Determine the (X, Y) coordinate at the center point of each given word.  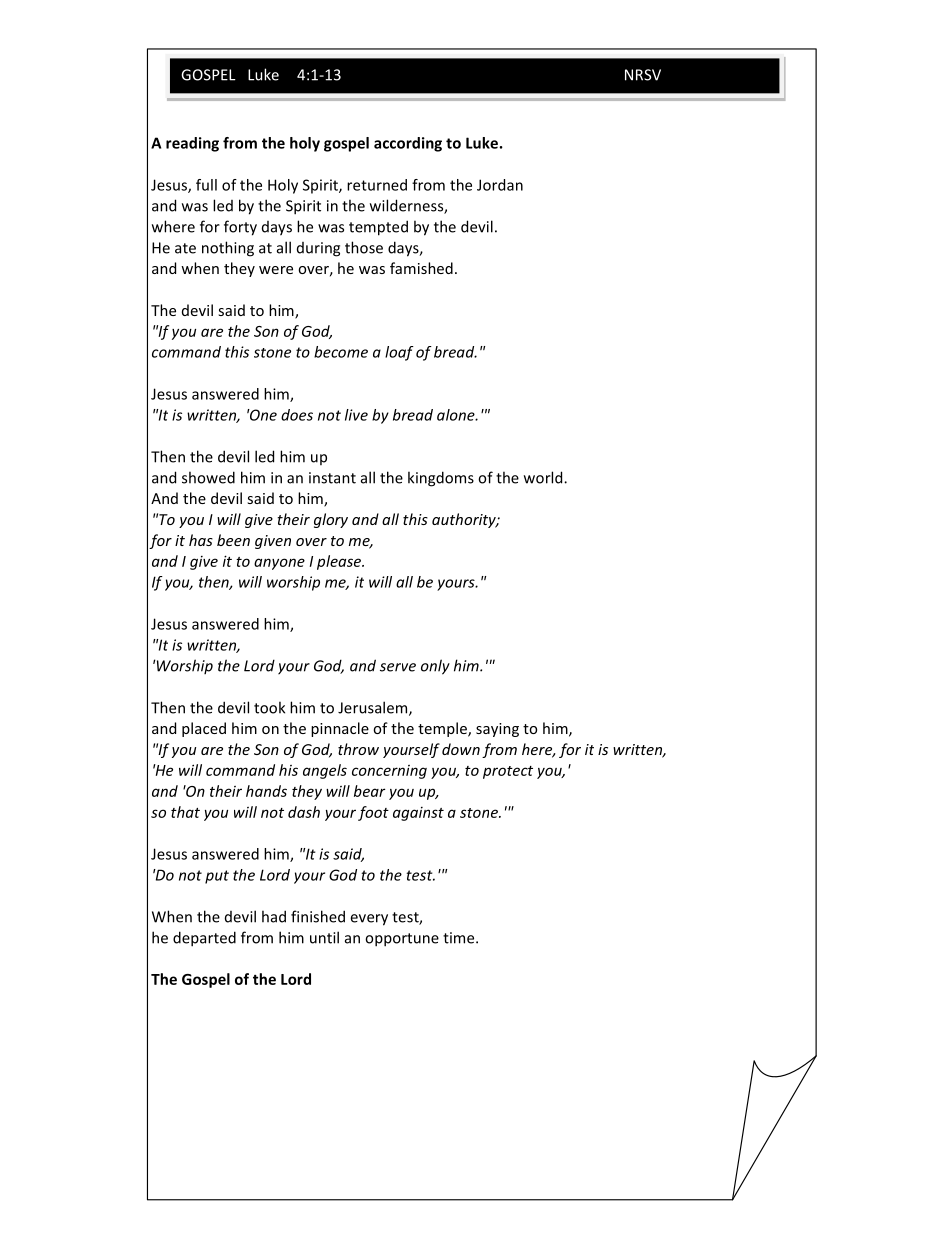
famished (421, 268)
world (544, 477)
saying (497, 730)
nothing (228, 249)
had (274, 916)
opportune (402, 940)
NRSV (643, 75)
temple (443, 729)
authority (465, 520)
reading (192, 144)
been (233, 540)
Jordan (500, 185)
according (408, 144)
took (269, 707)
